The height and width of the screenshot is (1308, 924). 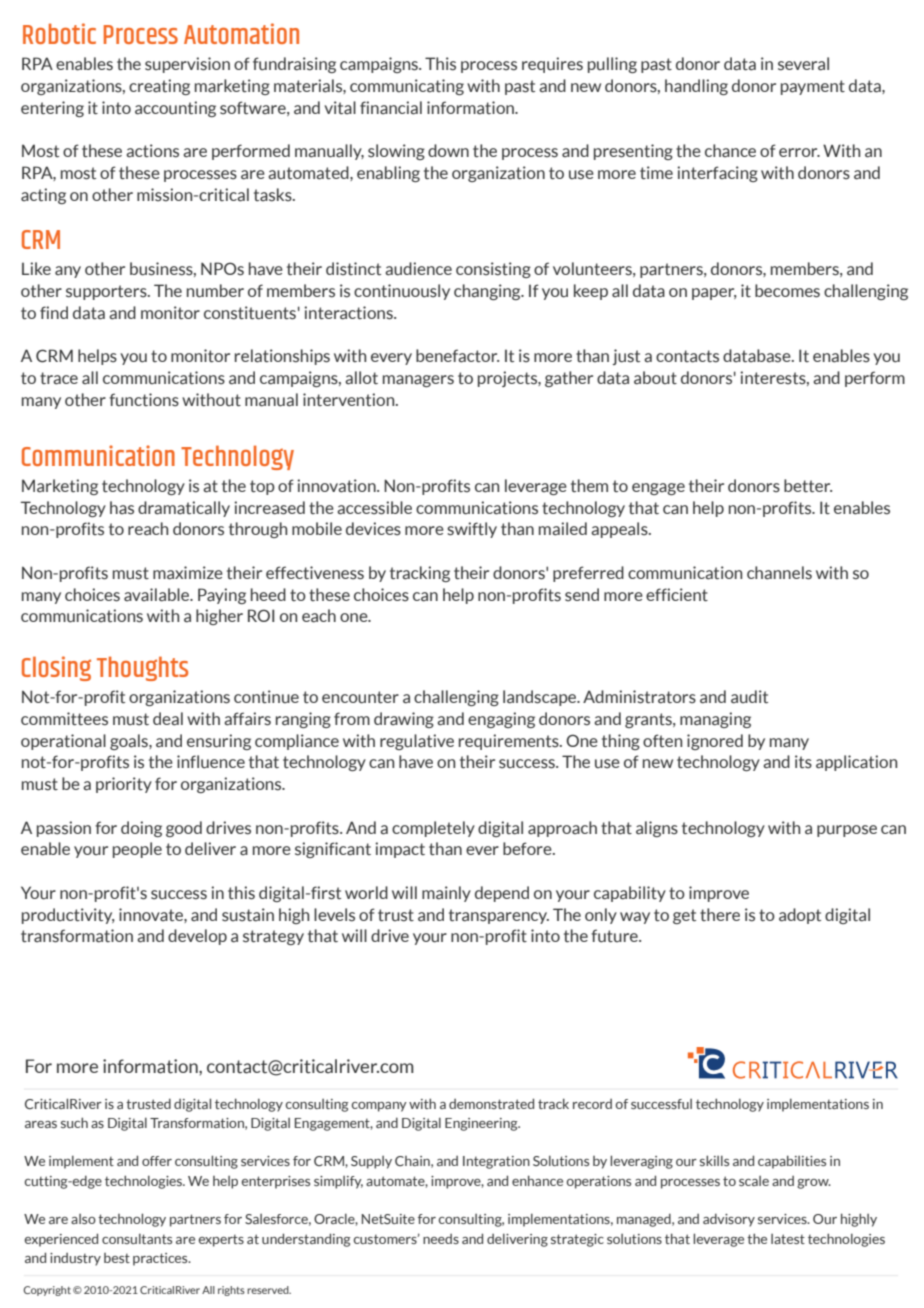 I want to click on communicating, so click(x=407, y=87).
